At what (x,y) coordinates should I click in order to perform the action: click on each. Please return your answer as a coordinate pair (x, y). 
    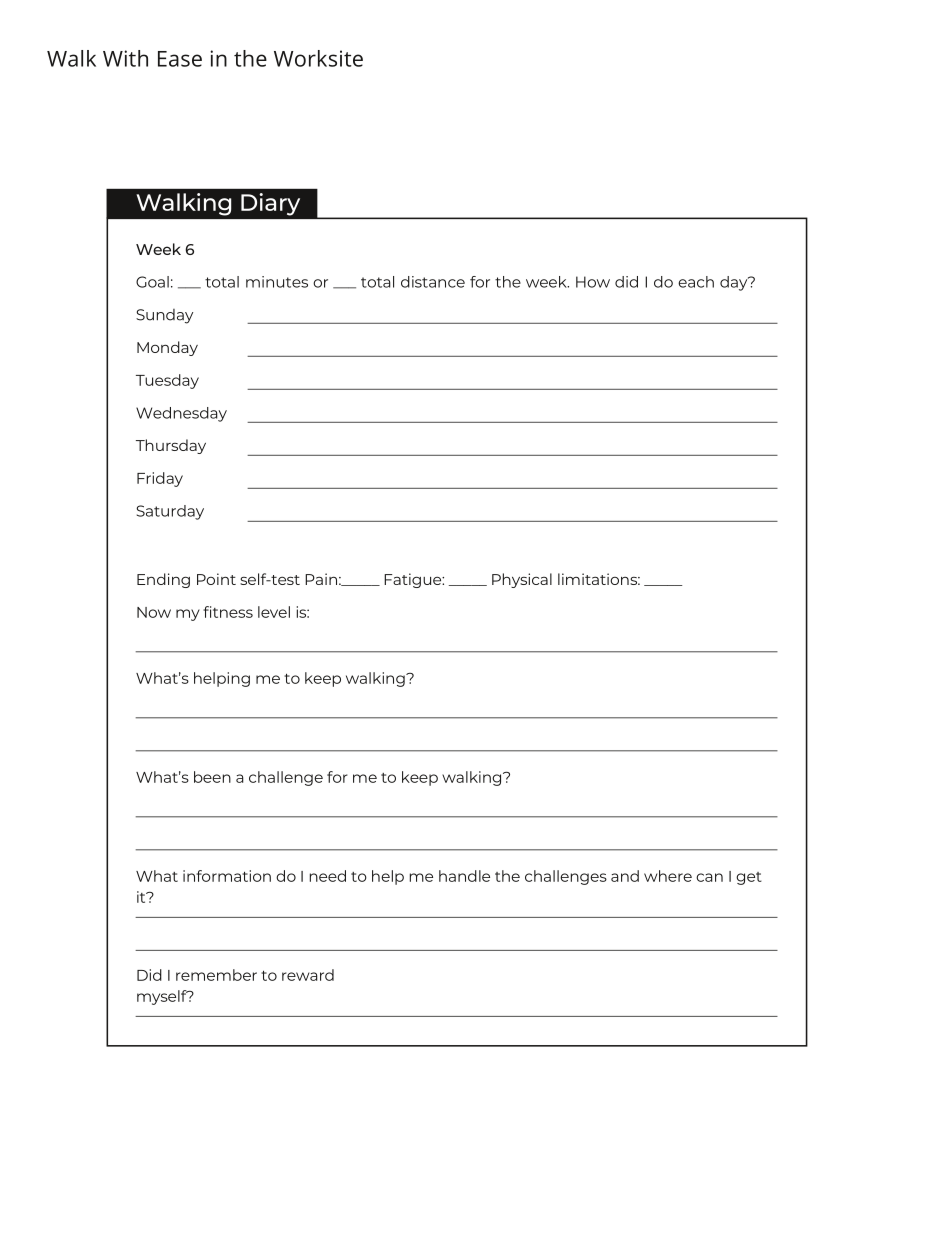
    Looking at the image, I should click on (696, 282).
